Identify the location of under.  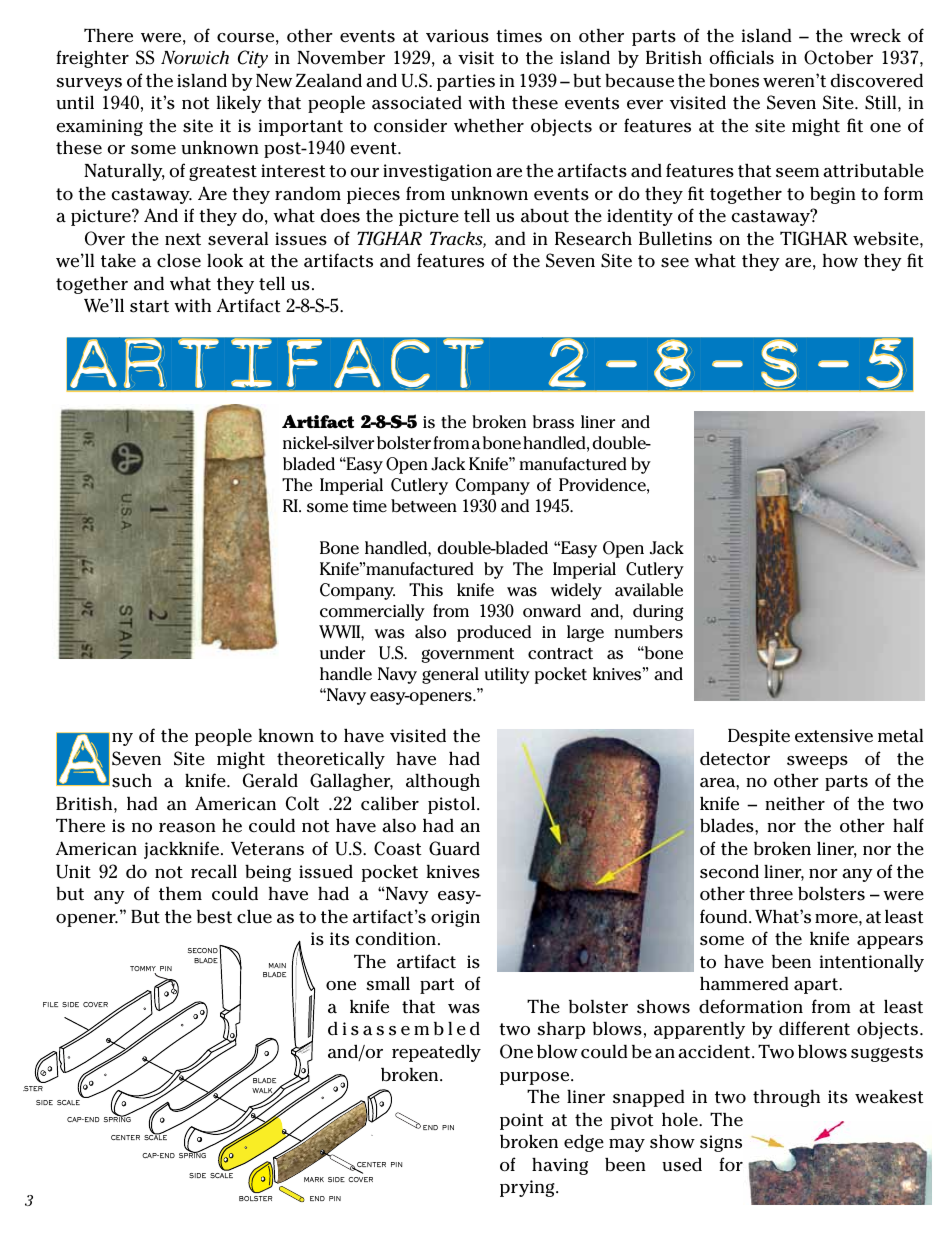
(342, 653).
